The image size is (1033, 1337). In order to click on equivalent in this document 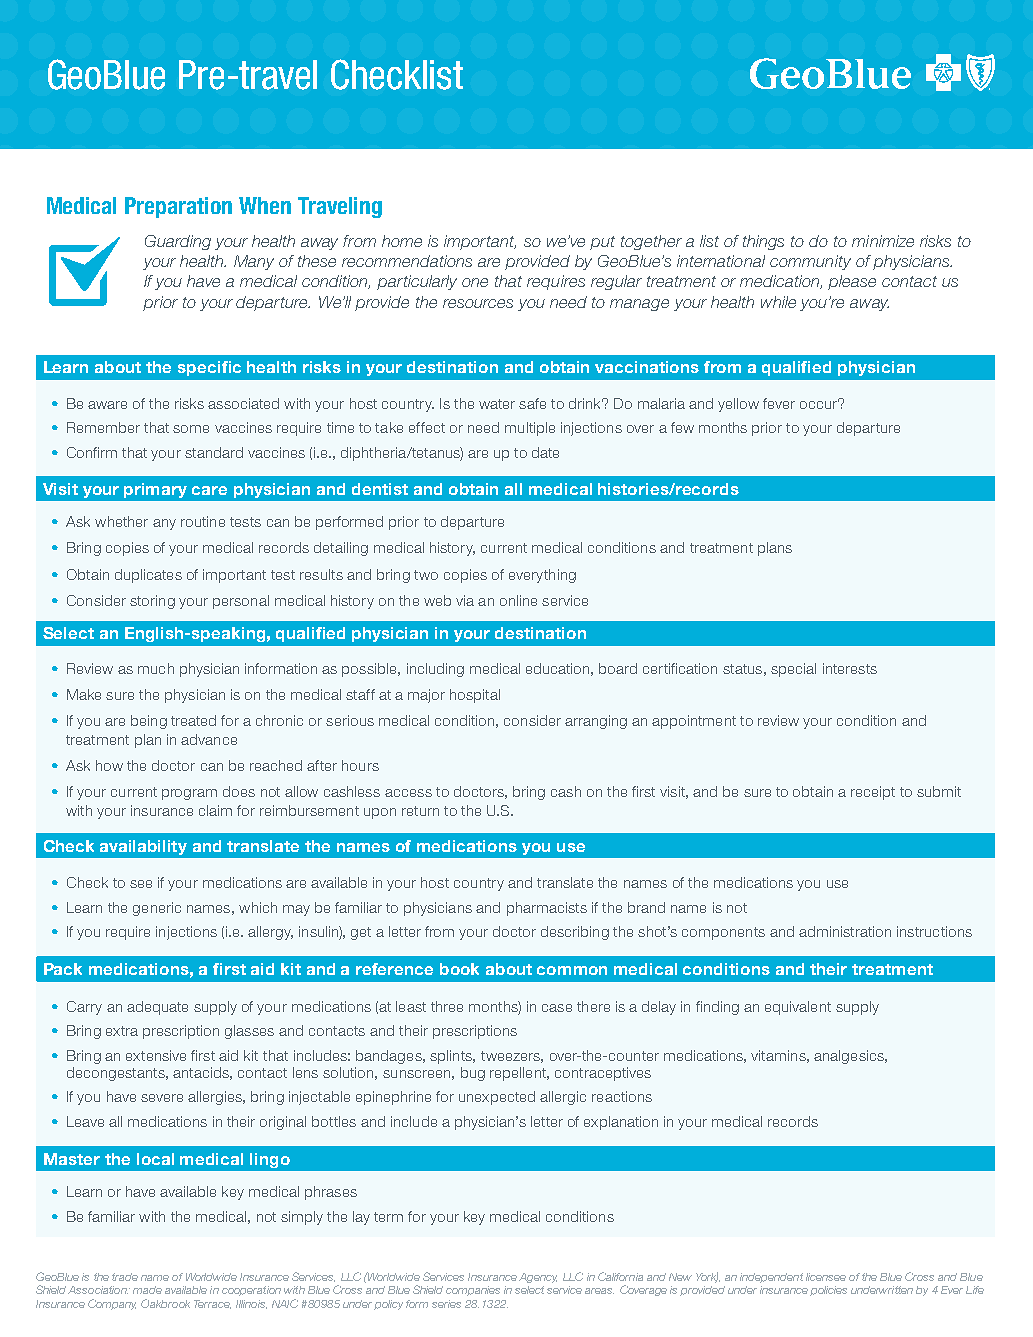, I will do `click(798, 1008)`.
